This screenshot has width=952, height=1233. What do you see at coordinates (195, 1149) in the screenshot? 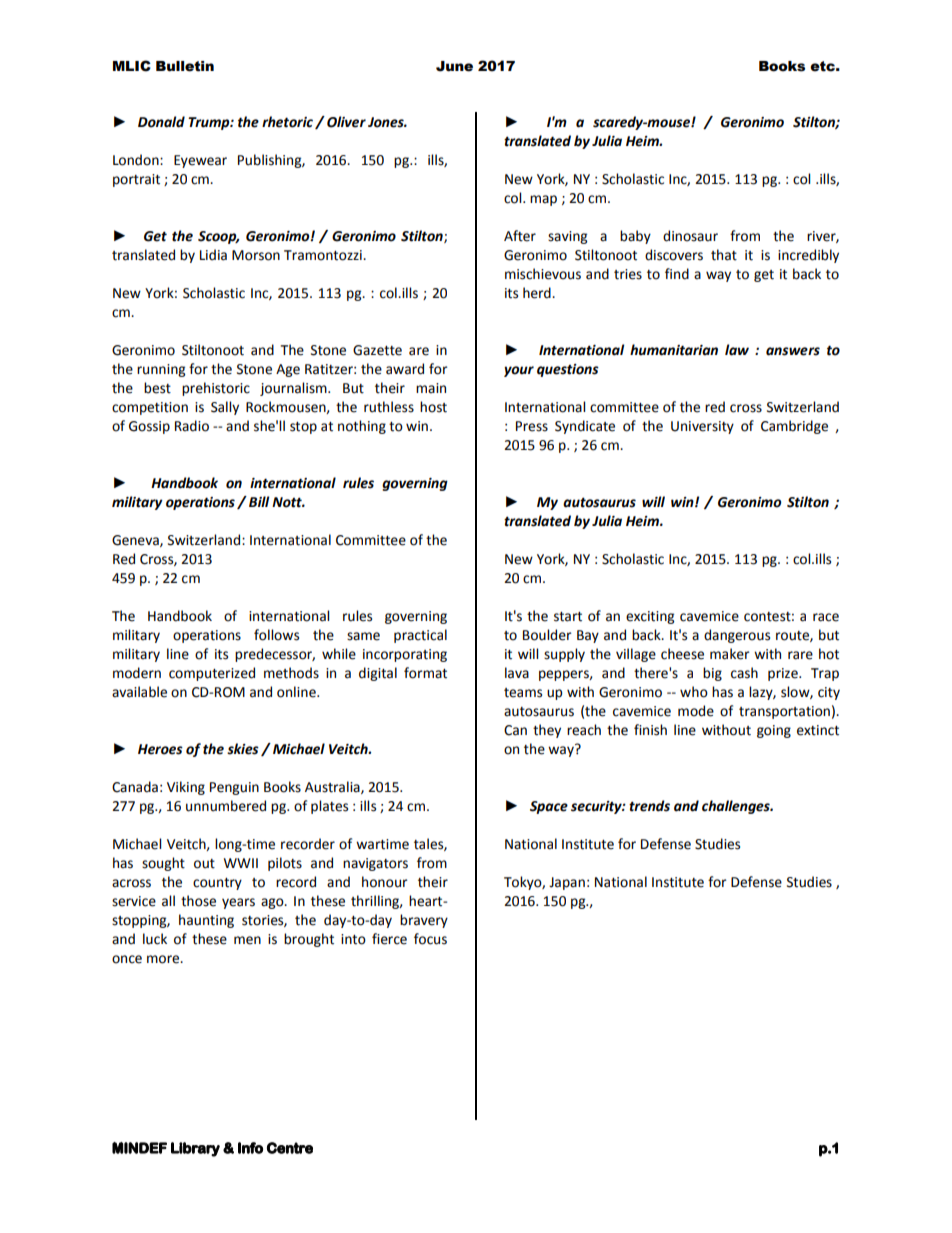
I see `Library` at bounding box center [195, 1149].
